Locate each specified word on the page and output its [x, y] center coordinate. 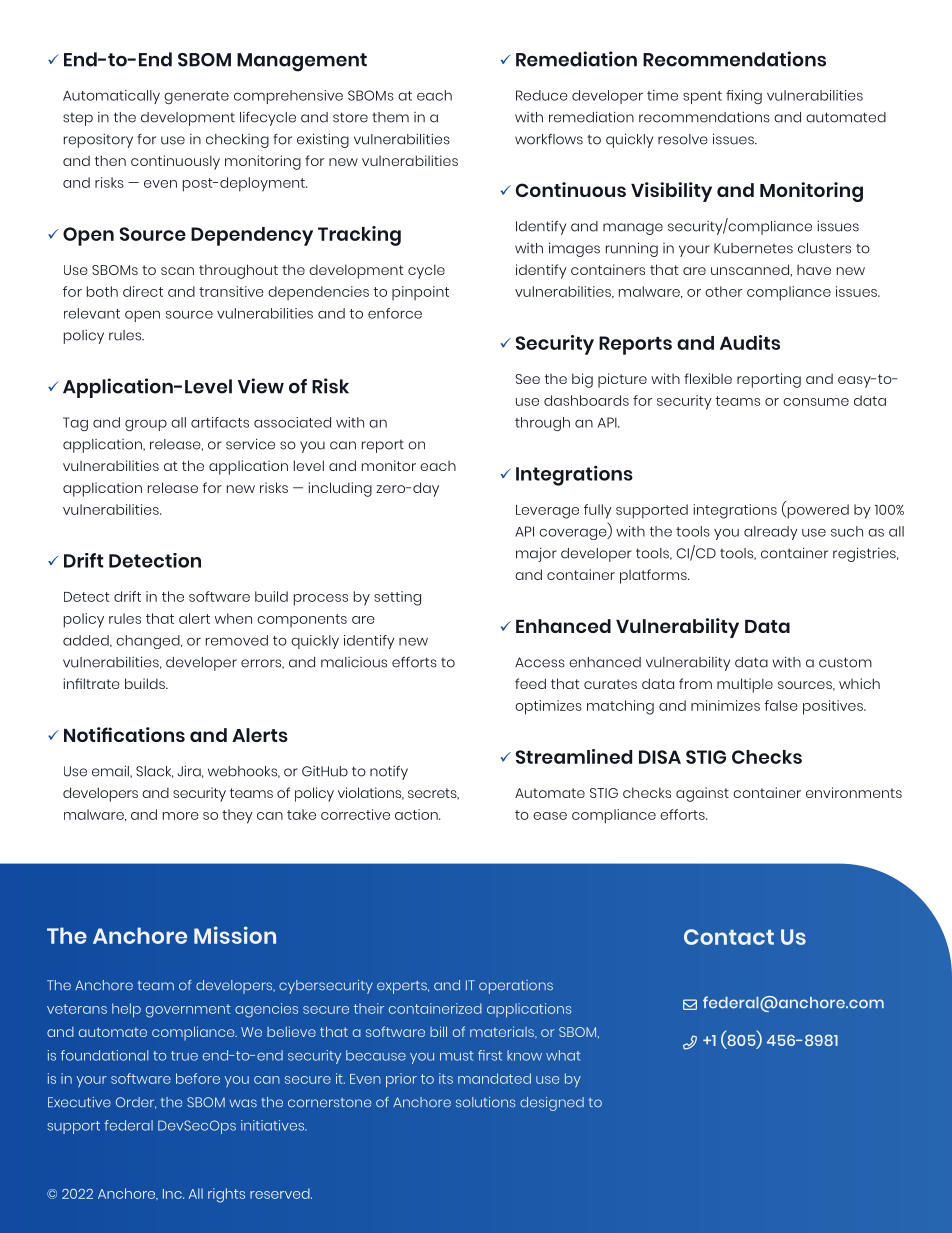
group [146, 425]
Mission [235, 935]
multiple [745, 685]
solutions [485, 1102]
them [390, 117]
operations [516, 987]
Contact [729, 937]
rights [226, 1195]
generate [196, 97]
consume [816, 402]
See [527, 379]
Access [540, 662]
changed [149, 642]
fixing [744, 97]
